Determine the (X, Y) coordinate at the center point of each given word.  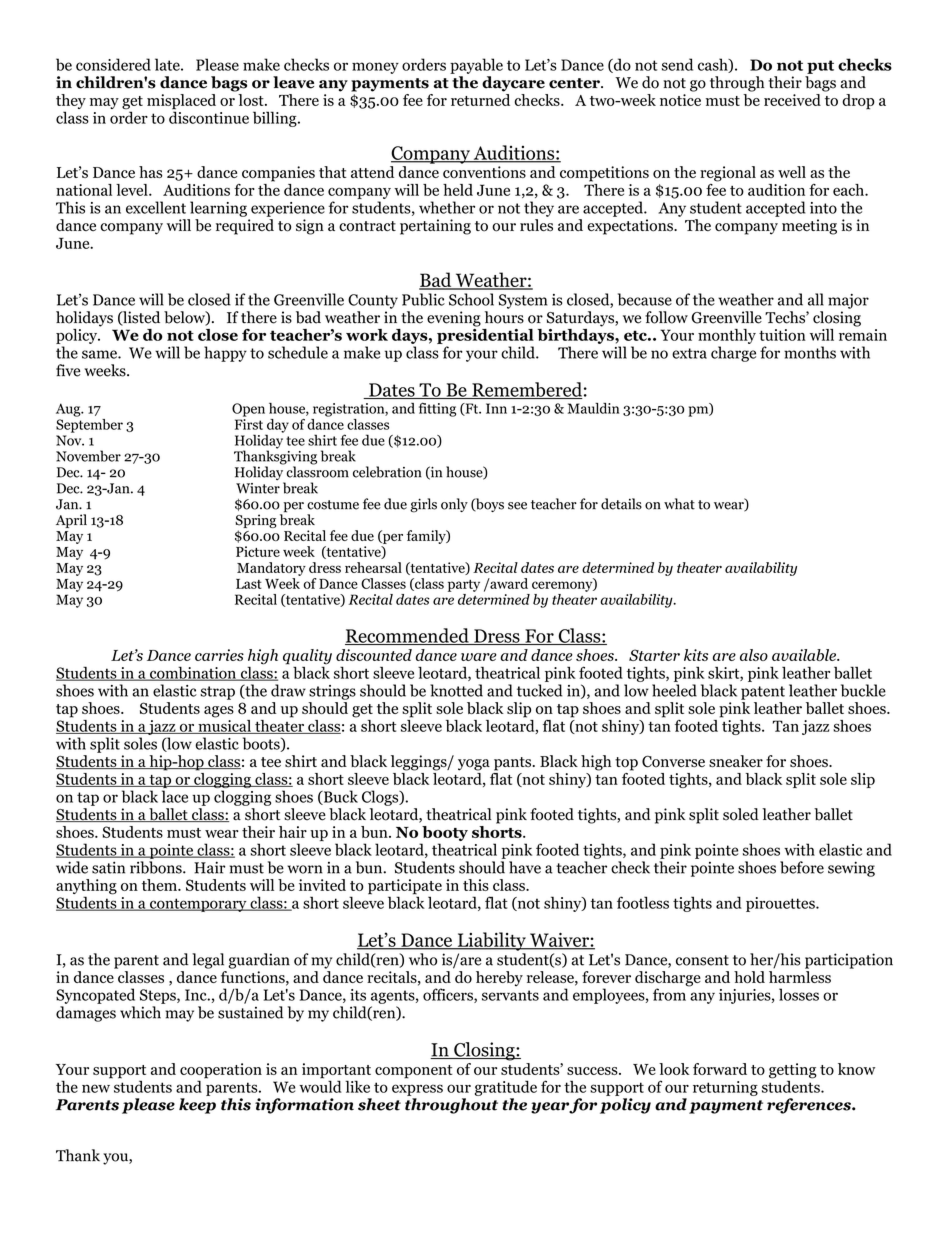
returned (480, 100)
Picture (258, 551)
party (464, 586)
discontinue (209, 116)
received (792, 100)
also (754, 655)
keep (197, 1106)
